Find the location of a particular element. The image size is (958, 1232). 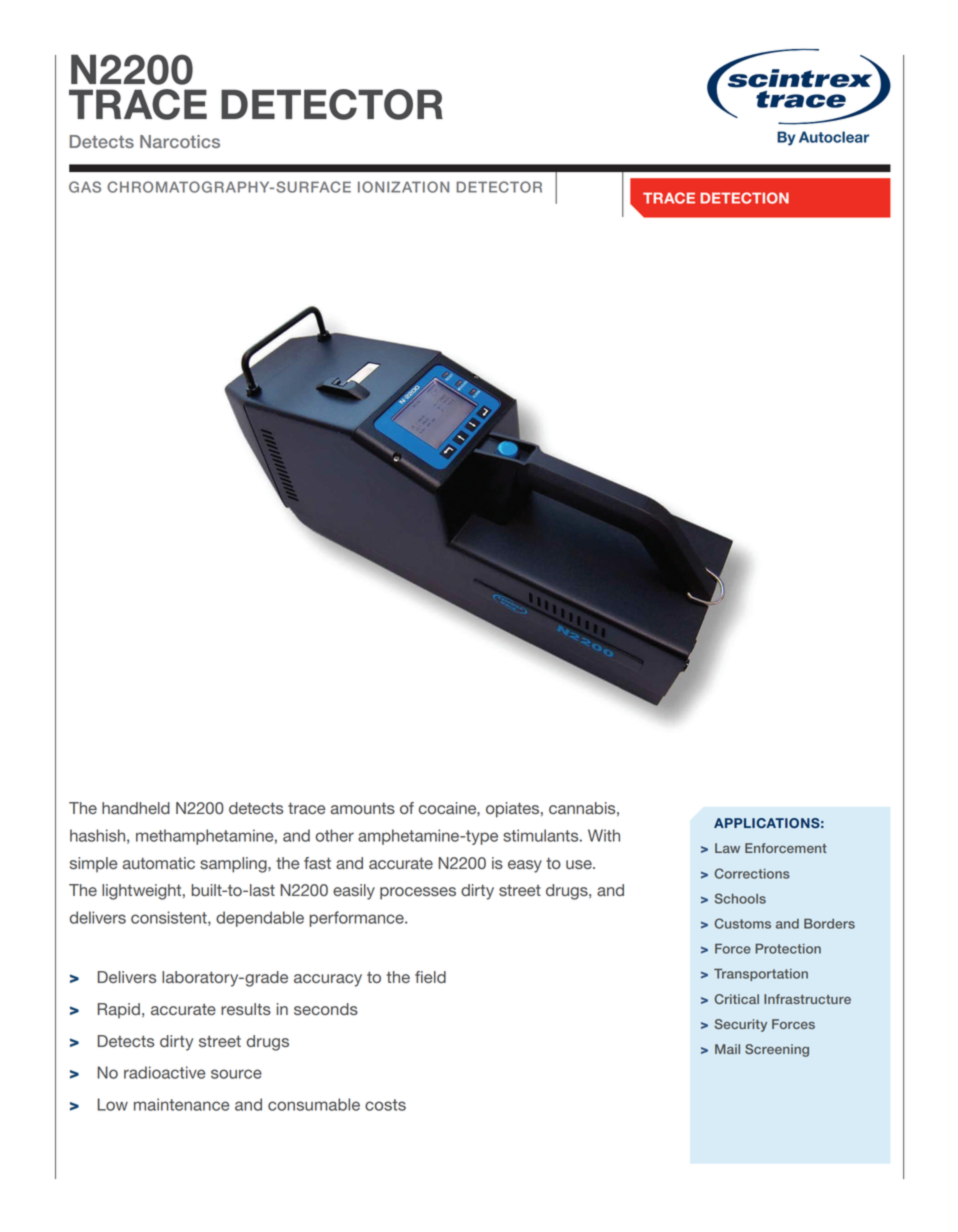

handheld is located at coordinates (136, 808).
